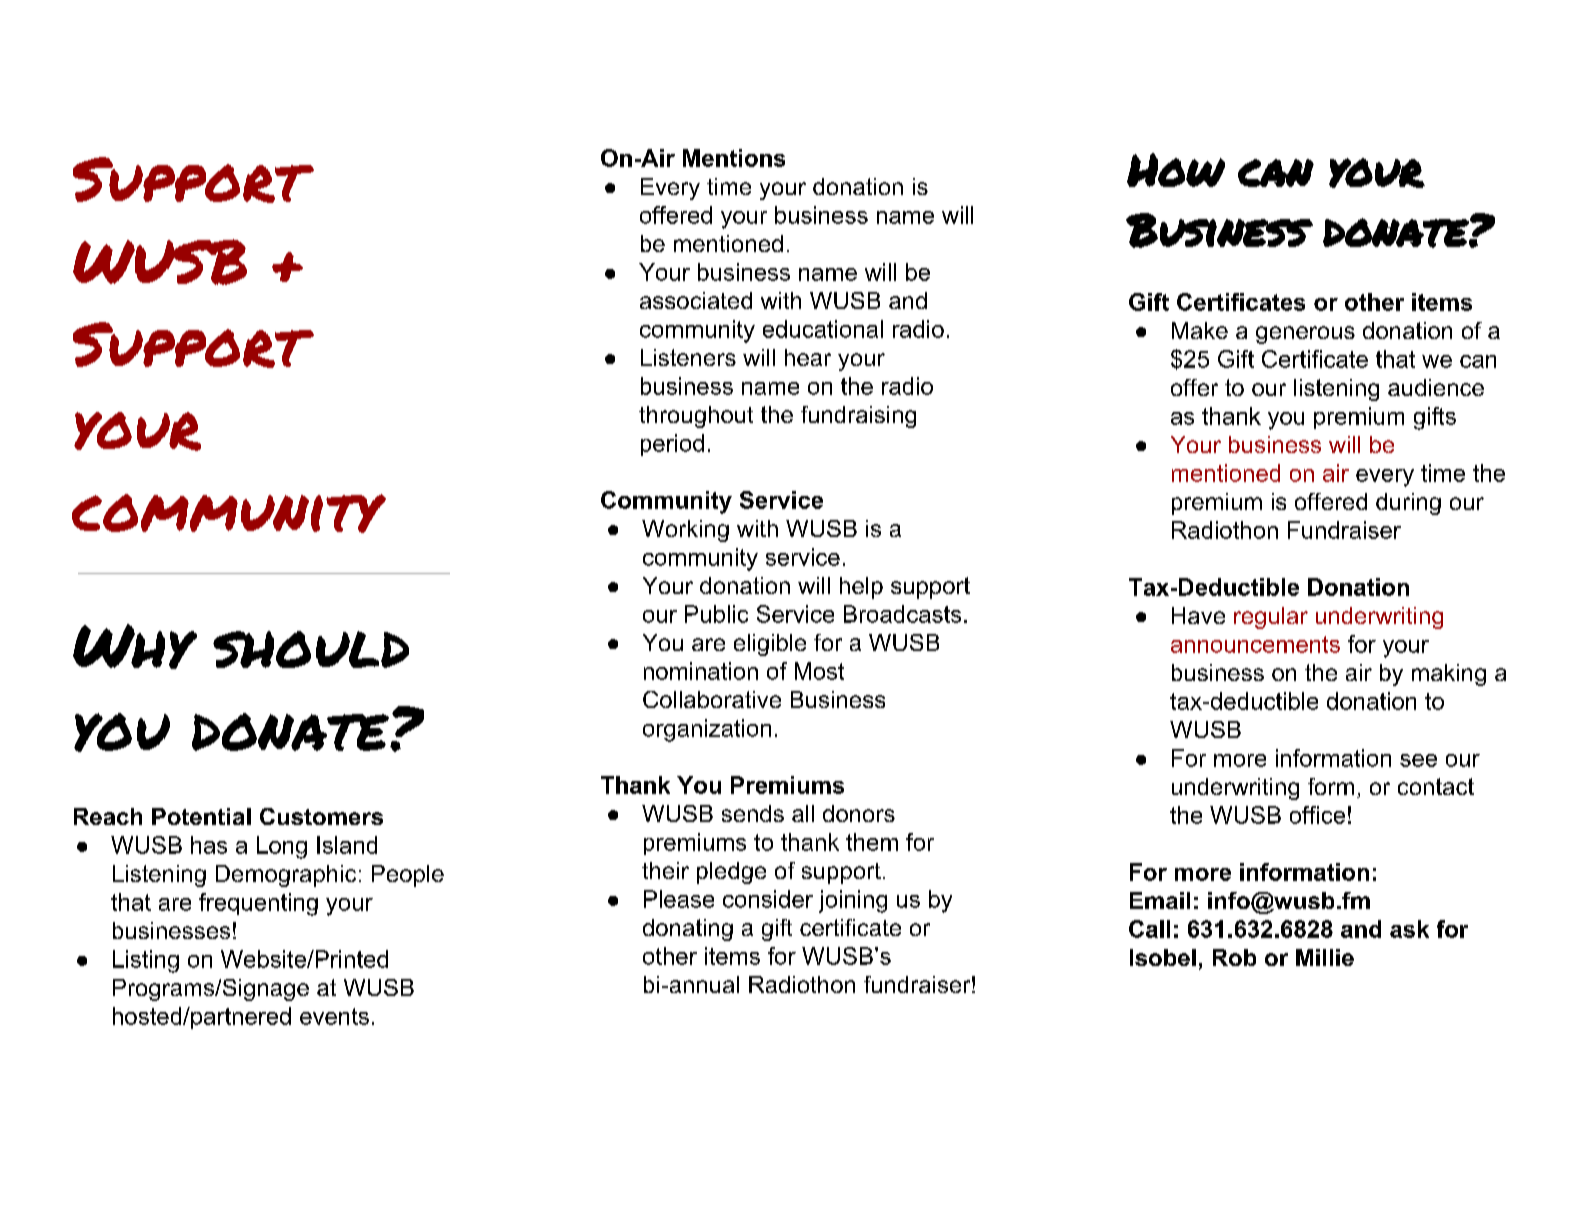 The width and height of the page is (1584, 1224). Describe the element at coordinates (311, 649) in the page. I see `should` at that location.
